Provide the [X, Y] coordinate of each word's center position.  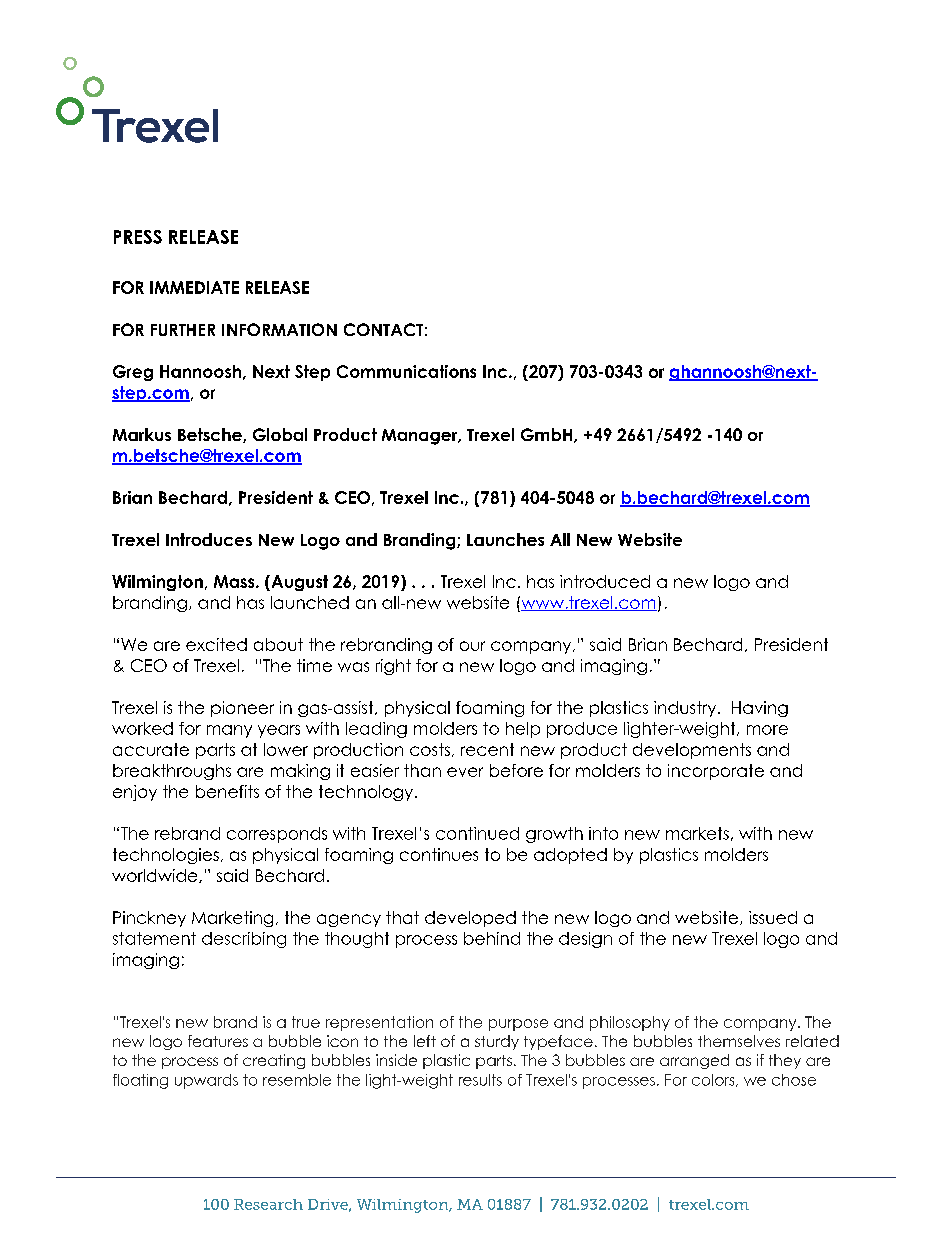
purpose [518, 1025]
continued [477, 833]
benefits [227, 791]
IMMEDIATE [194, 287]
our [472, 646]
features [218, 1041]
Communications [406, 371]
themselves [739, 1041]
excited [216, 644]
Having [760, 709]
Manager [421, 437]
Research [268, 1204]
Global [280, 434]
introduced [605, 581]
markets [697, 833]
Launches [505, 539]
